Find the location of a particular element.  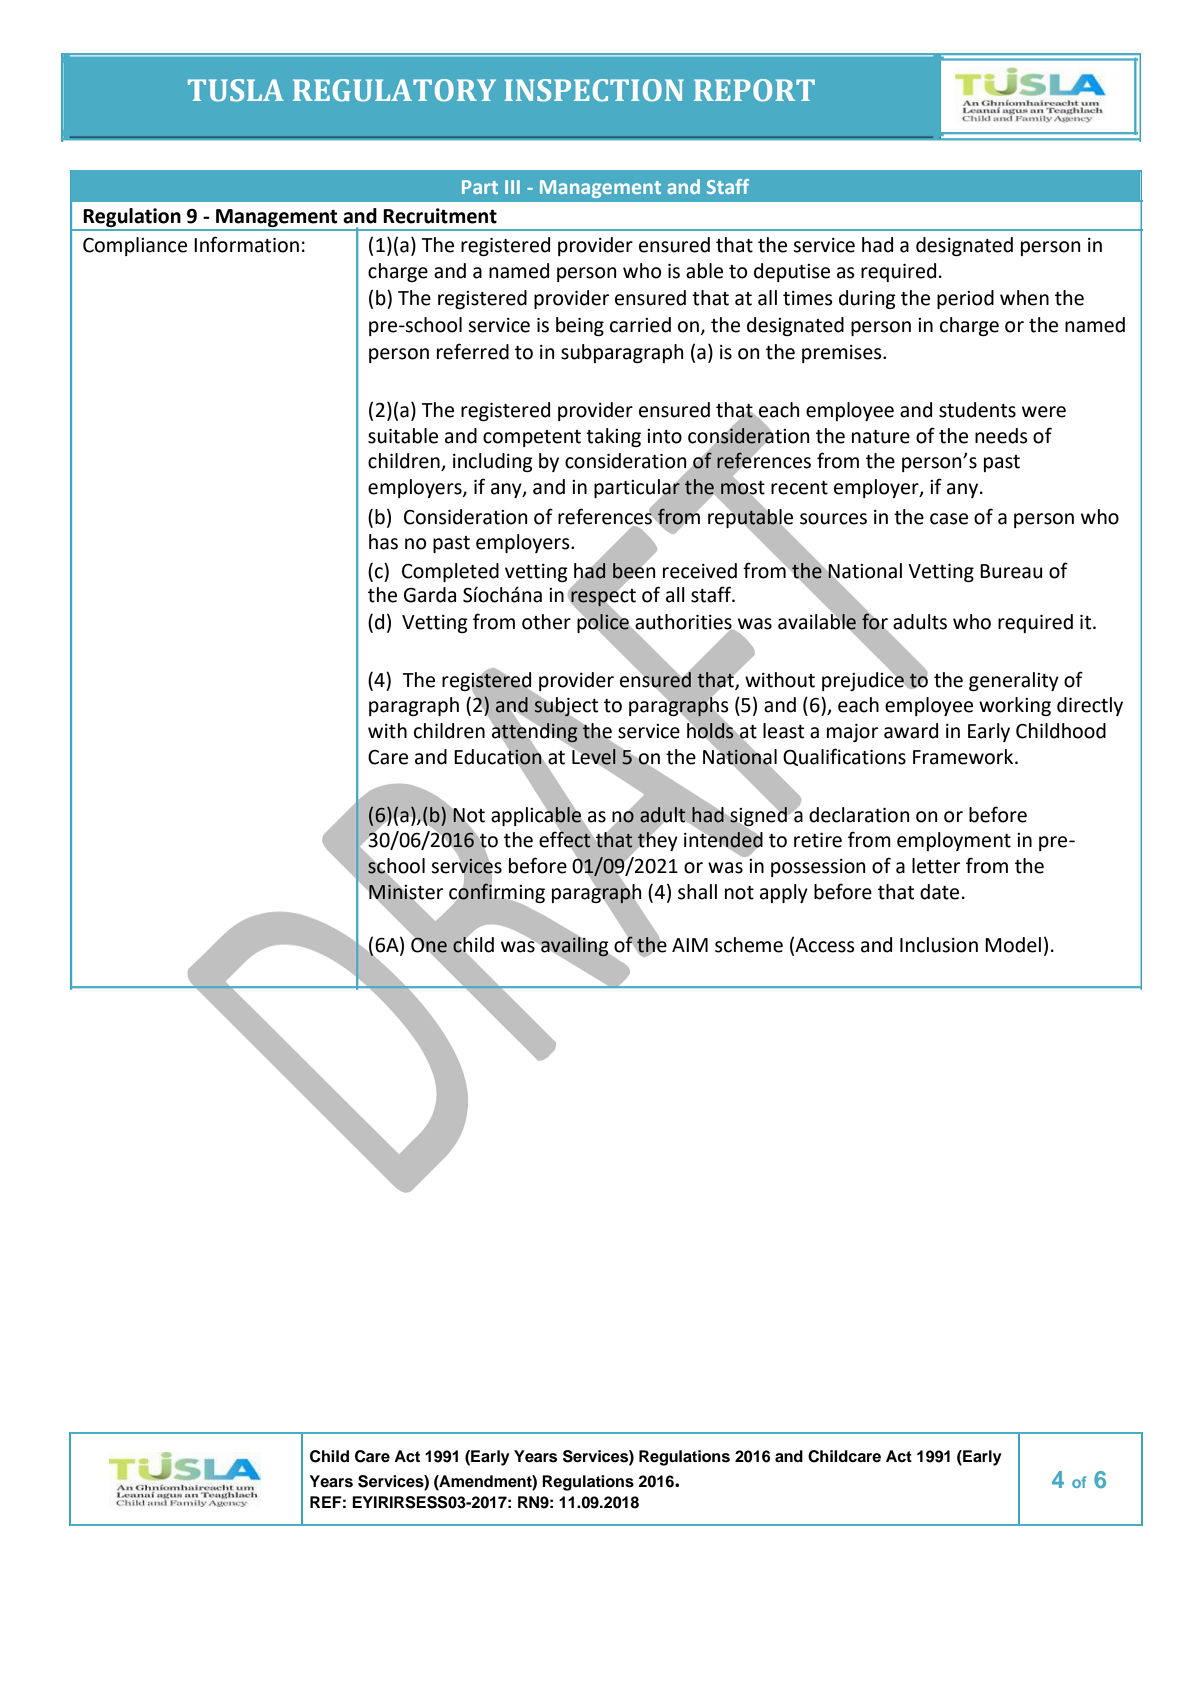

Inclusion is located at coordinates (939, 945).
